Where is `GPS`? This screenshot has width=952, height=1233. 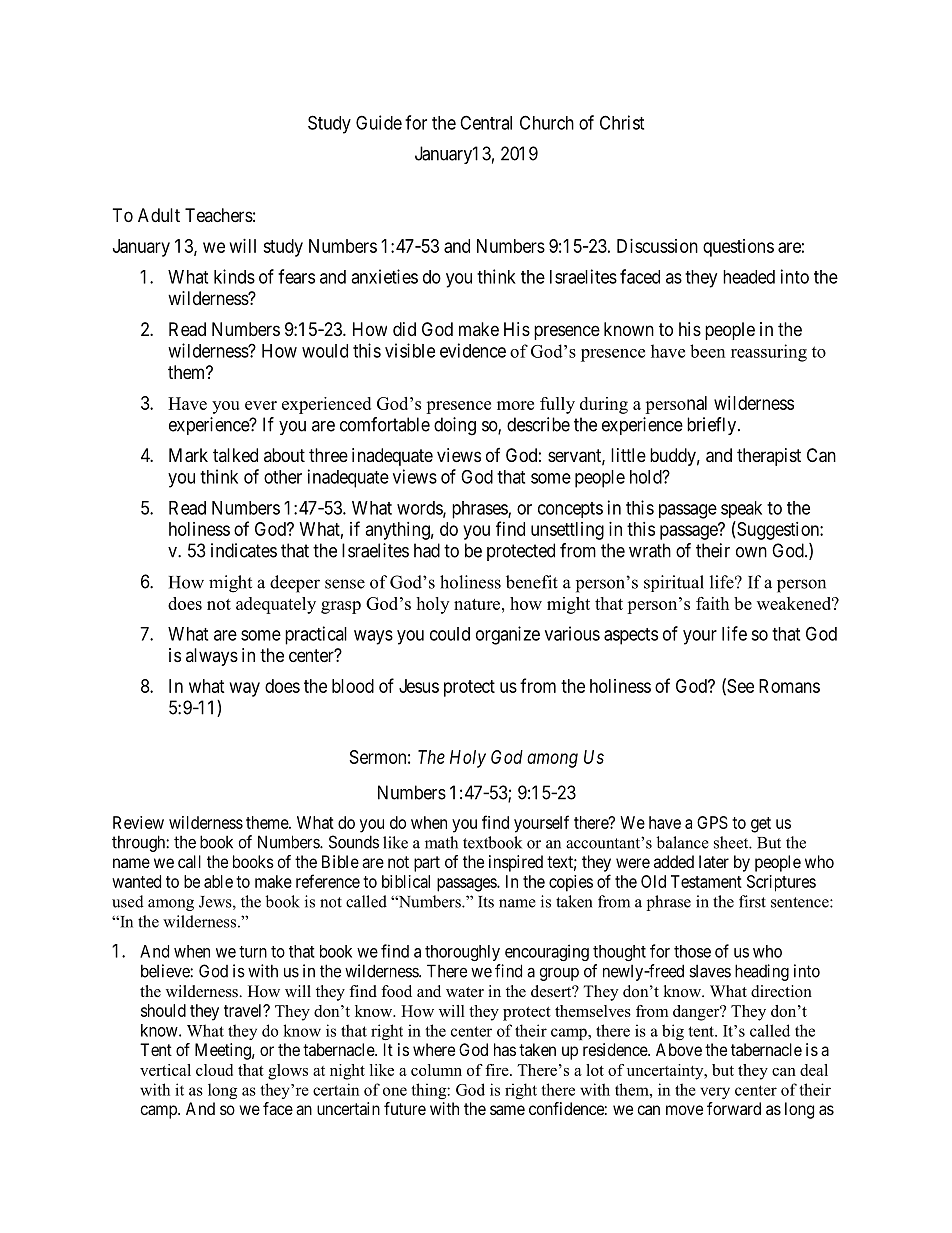 GPS is located at coordinates (712, 822).
